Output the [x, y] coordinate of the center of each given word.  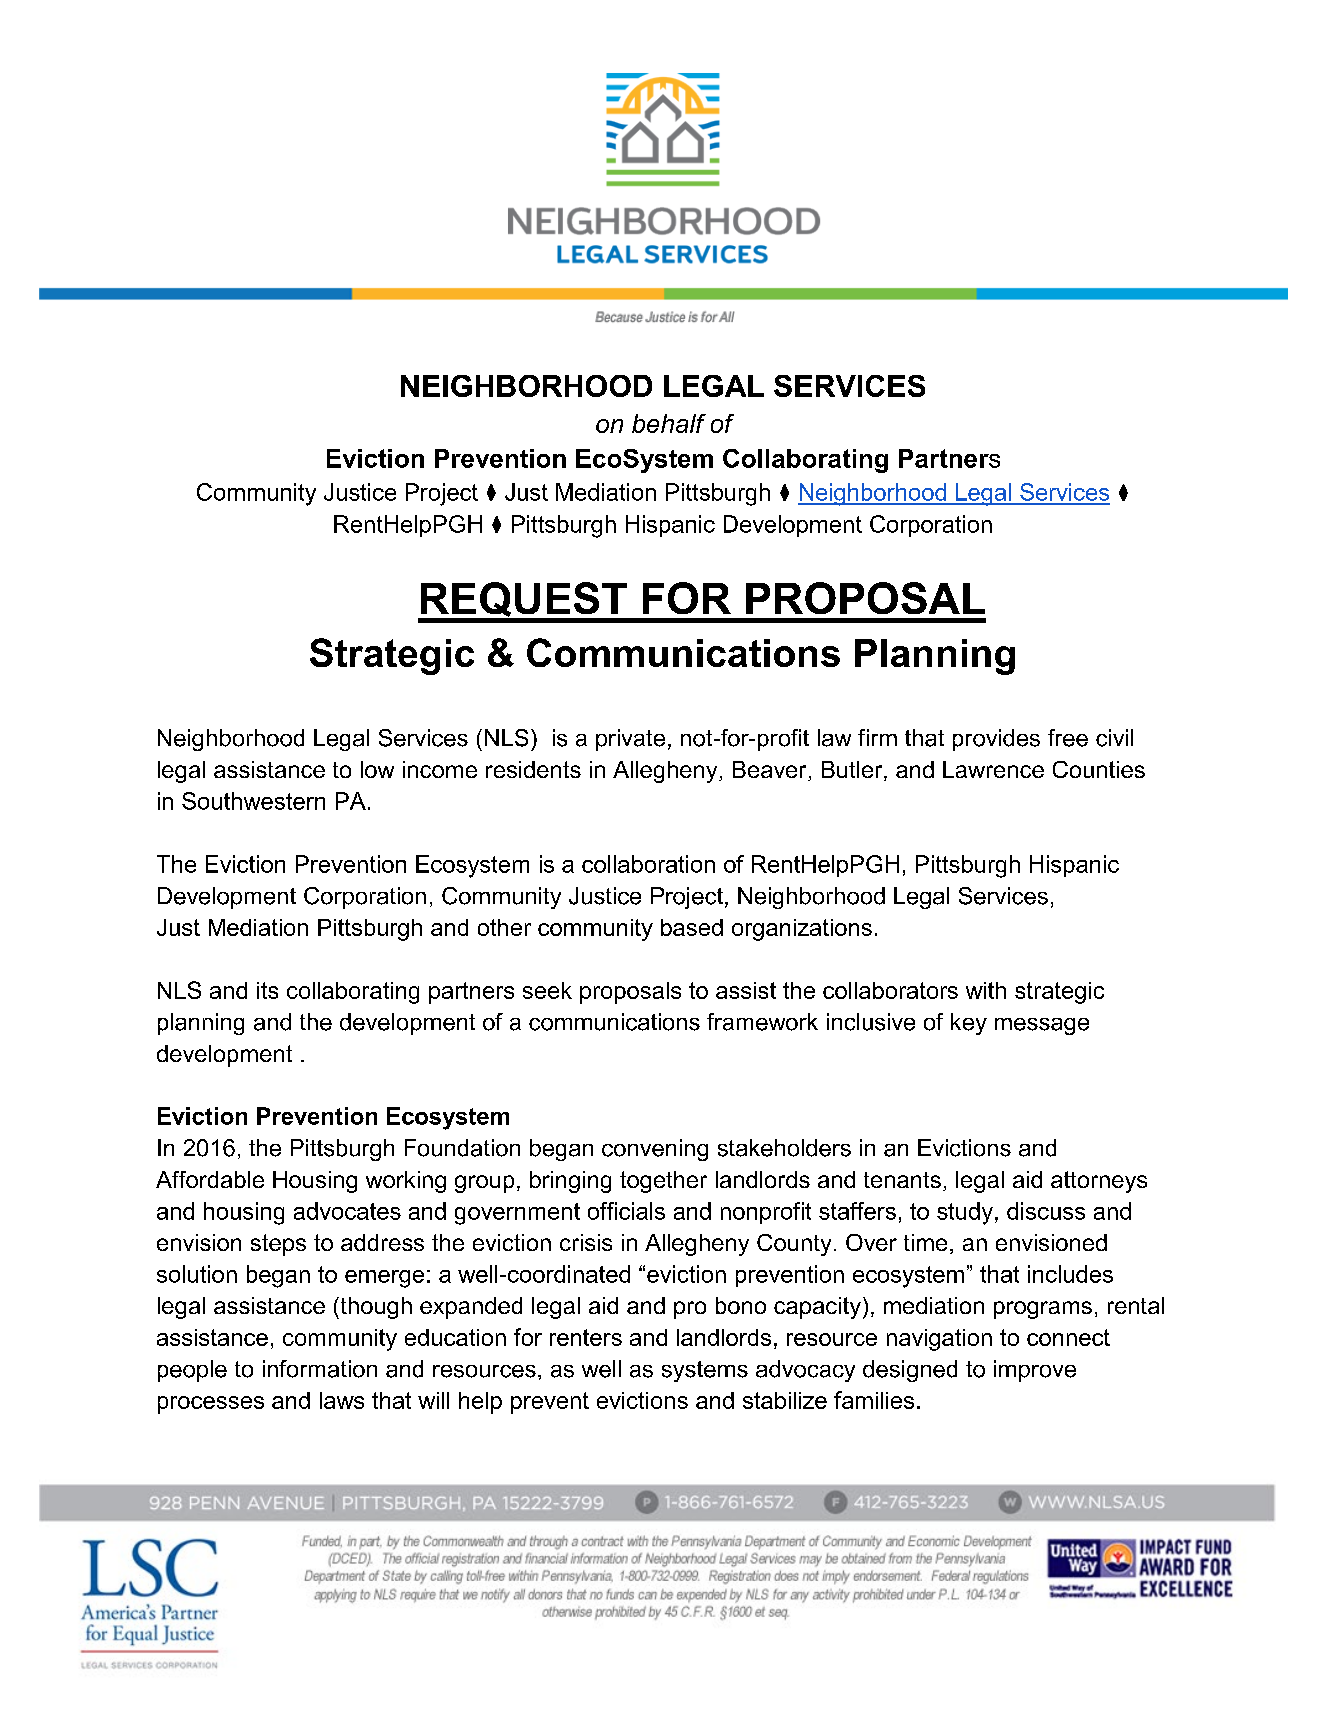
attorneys [1099, 1182]
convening [655, 1150]
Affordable [210, 1179]
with [986, 990]
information [320, 1369]
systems [705, 1371]
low [377, 769]
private [630, 740]
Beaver [771, 771]
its [267, 990]
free [1068, 738]
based [692, 927]
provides [996, 740]
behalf [669, 423]
